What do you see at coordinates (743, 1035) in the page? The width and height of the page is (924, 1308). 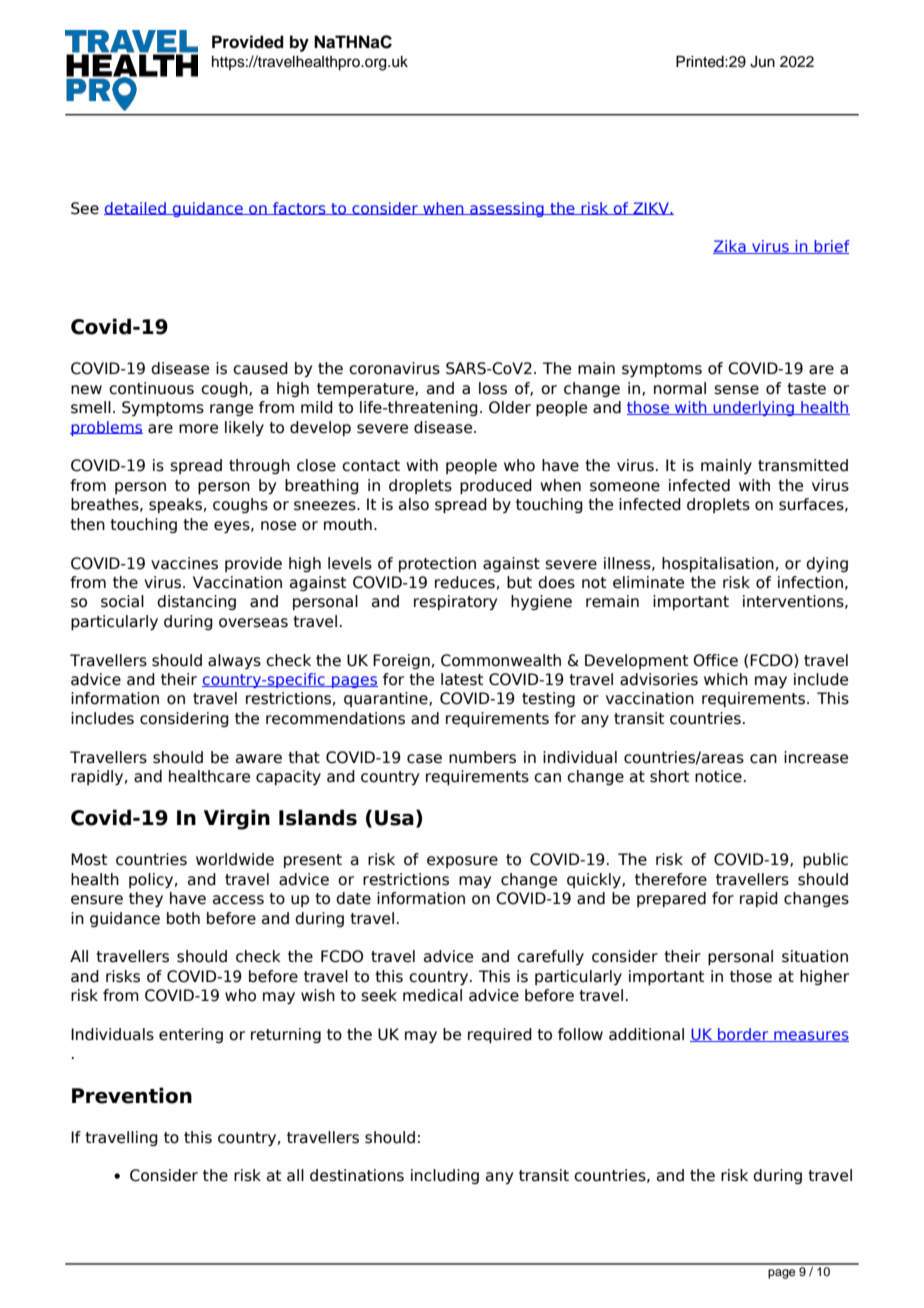 I see `border` at bounding box center [743, 1035].
